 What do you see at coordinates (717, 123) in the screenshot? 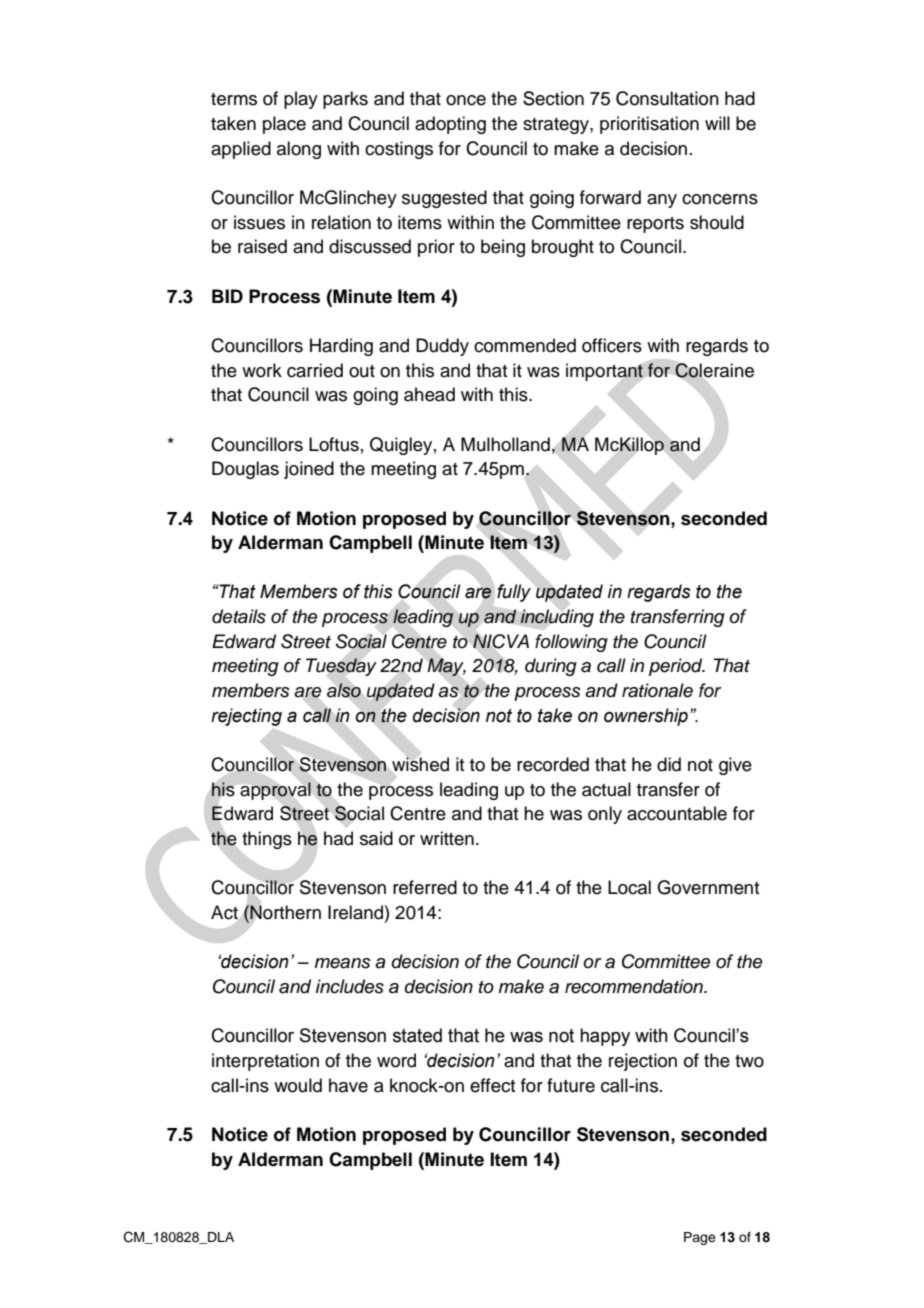
I see `will` at bounding box center [717, 123].
